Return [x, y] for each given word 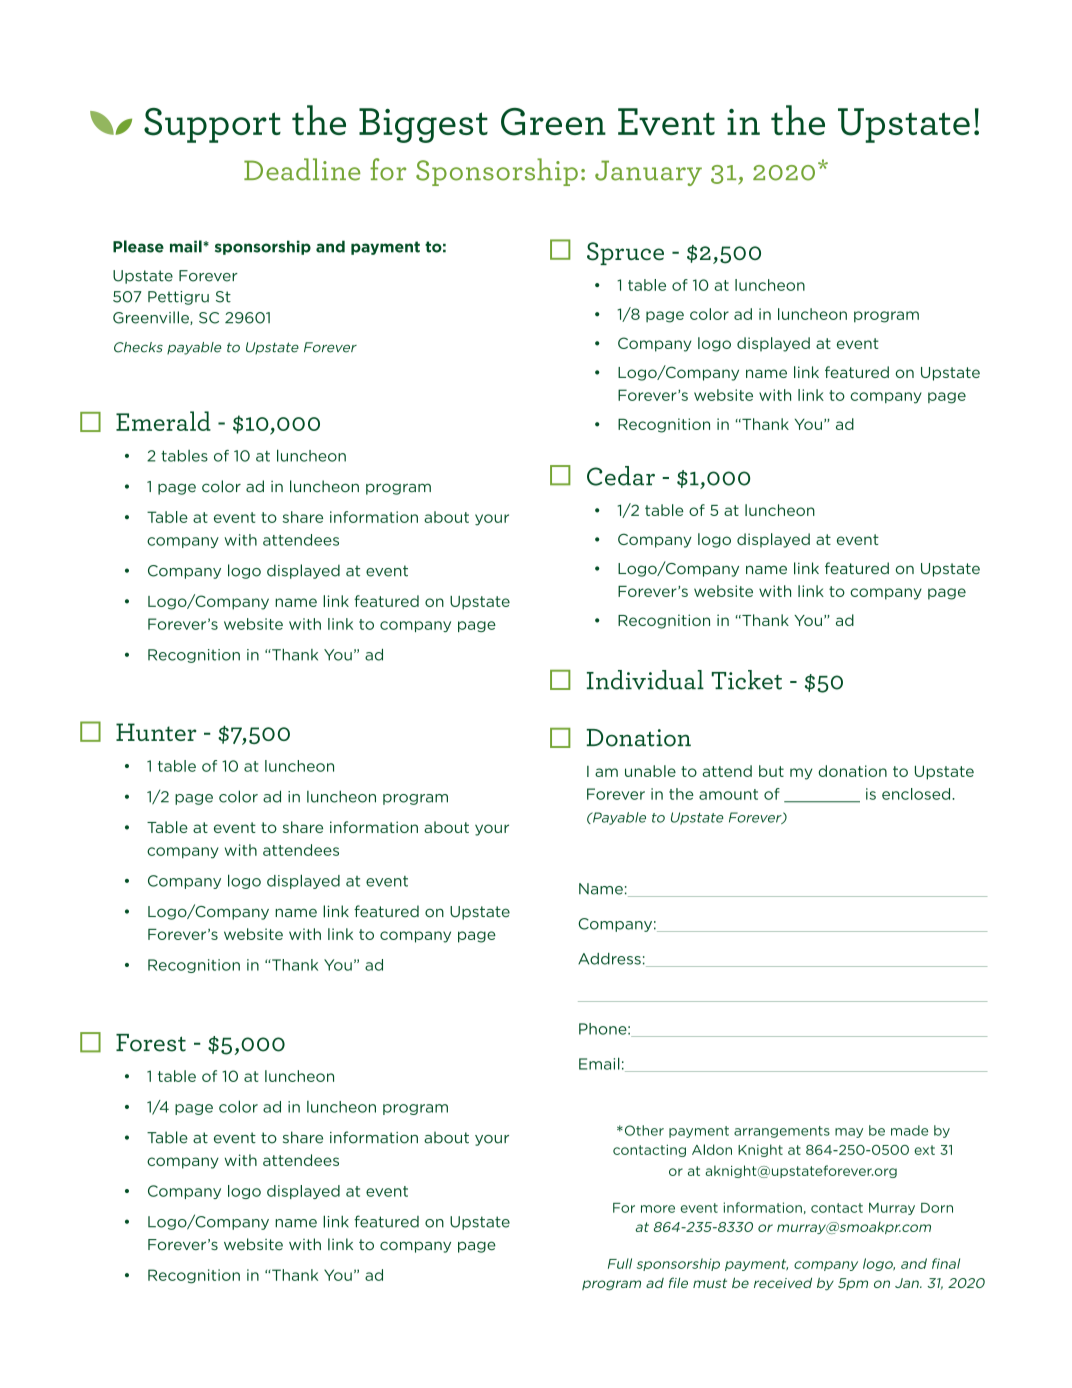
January [648, 173]
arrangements [782, 1132]
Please [138, 246]
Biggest [423, 125]
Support [212, 125]
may [849, 1133]
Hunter [156, 732]
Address [609, 959]
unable [650, 771]
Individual [645, 680]
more [658, 1209]
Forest [151, 1043]
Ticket [747, 680]
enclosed [917, 794]
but [771, 771]
